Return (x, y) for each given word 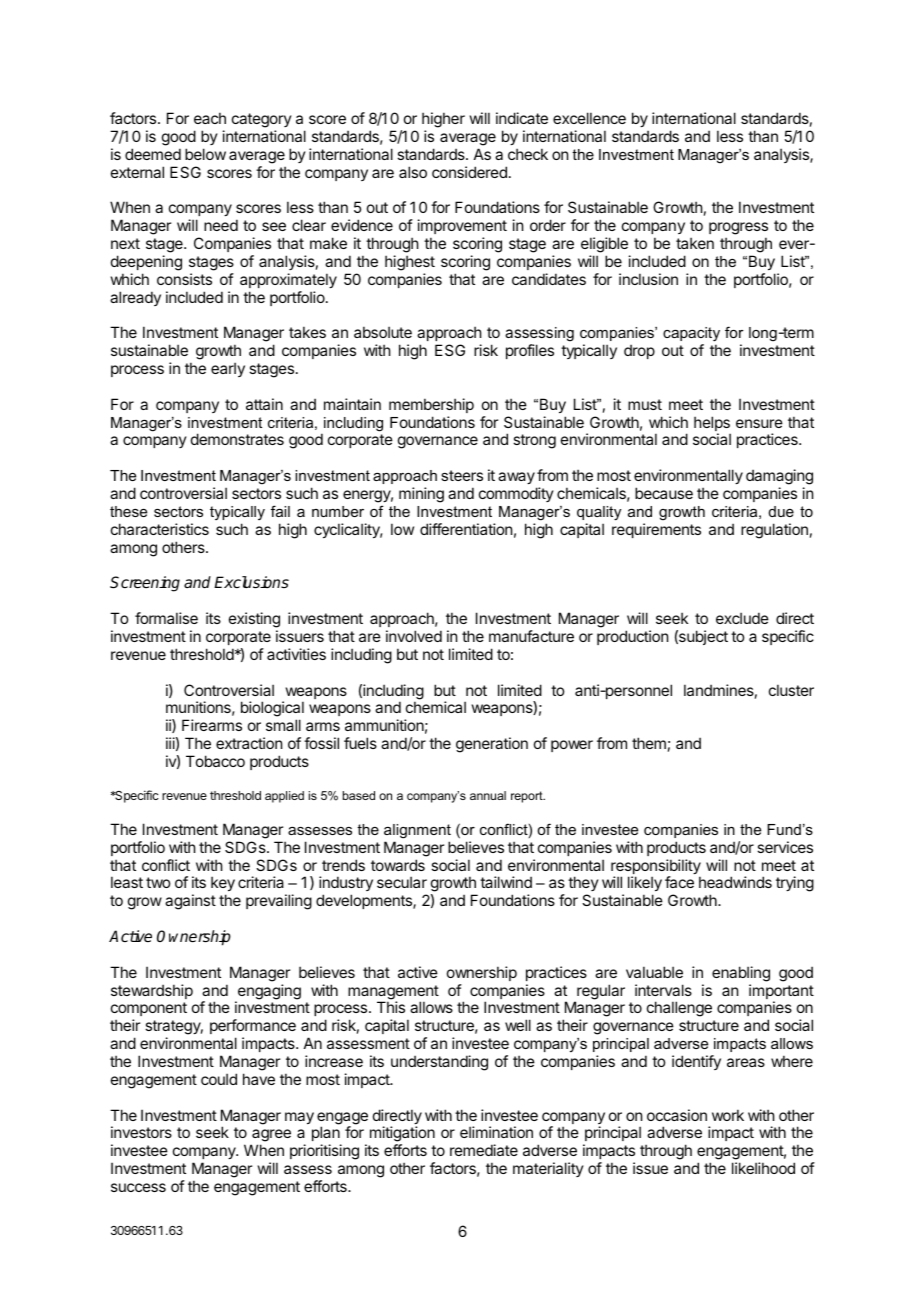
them (649, 743)
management (393, 993)
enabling (741, 974)
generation (492, 745)
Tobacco (215, 761)
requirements (656, 530)
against (190, 902)
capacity (691, 336)
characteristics (160, 529)
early (228, 369)
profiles (530, 351)
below (205, 154)
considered (469, 172)
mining (421, 495)
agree (271, 1137)
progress (738, 230)
